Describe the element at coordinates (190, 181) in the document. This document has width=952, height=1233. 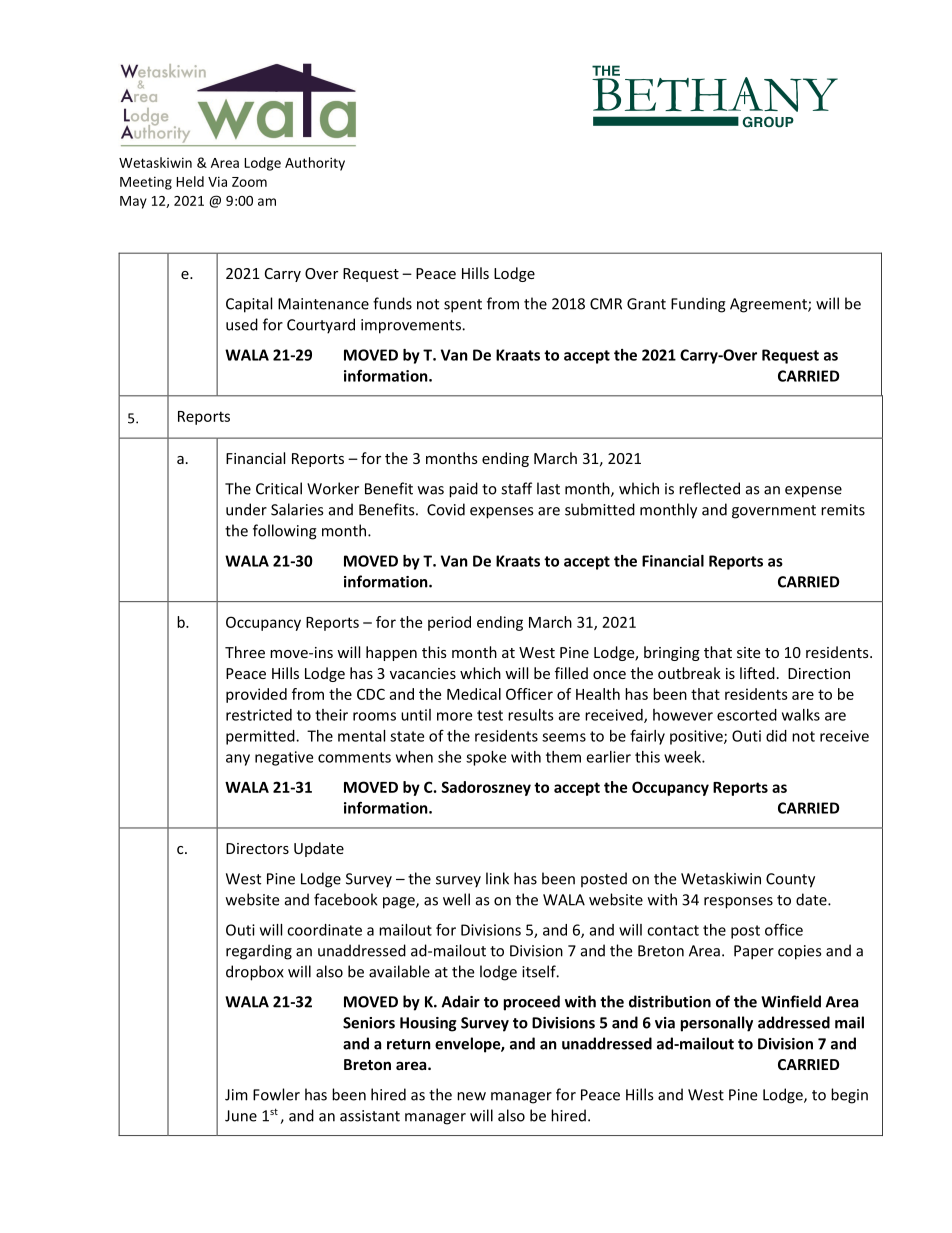
I see `Held` at that location.
